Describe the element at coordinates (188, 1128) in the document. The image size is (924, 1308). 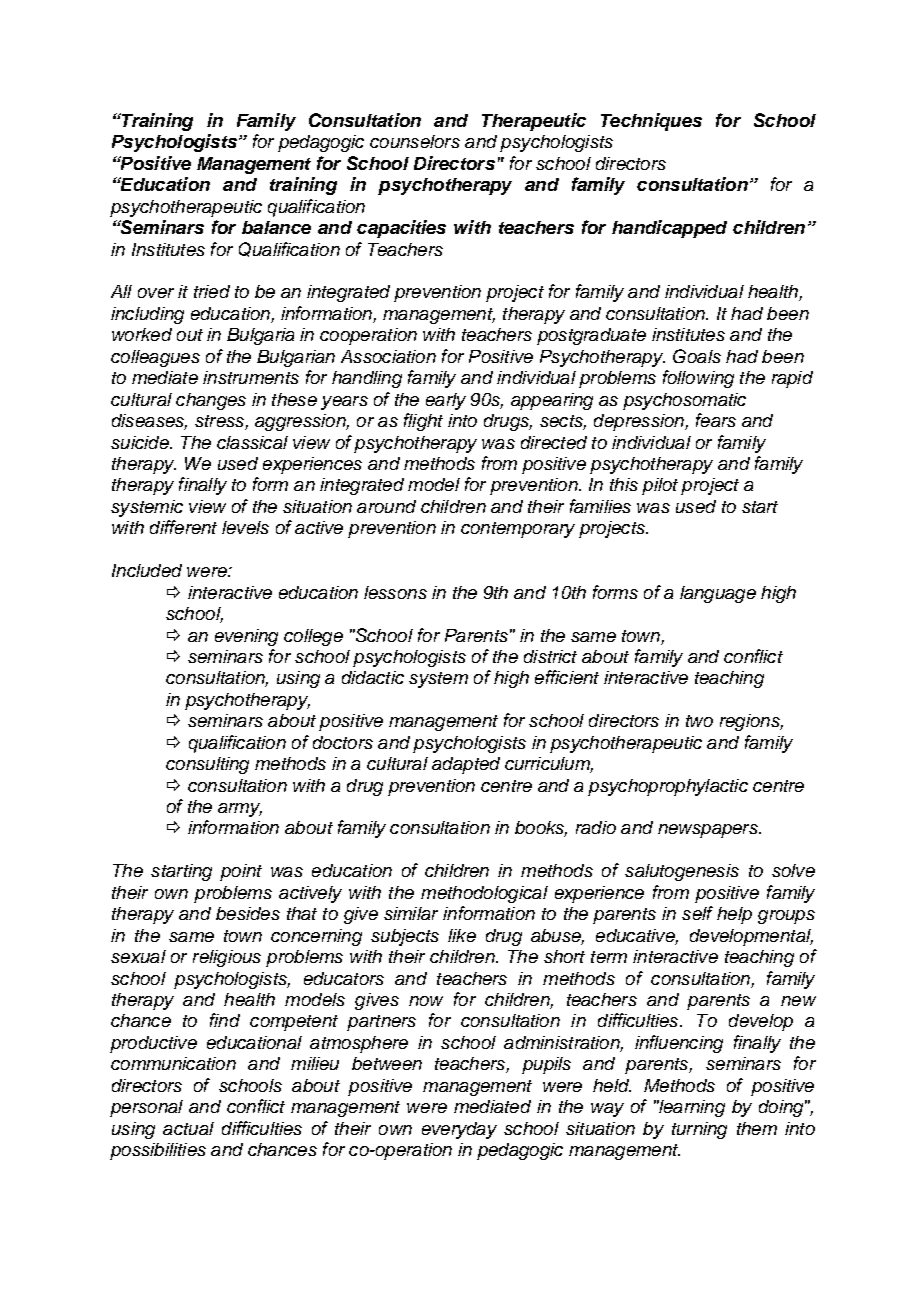
I see `actual` at that location.
